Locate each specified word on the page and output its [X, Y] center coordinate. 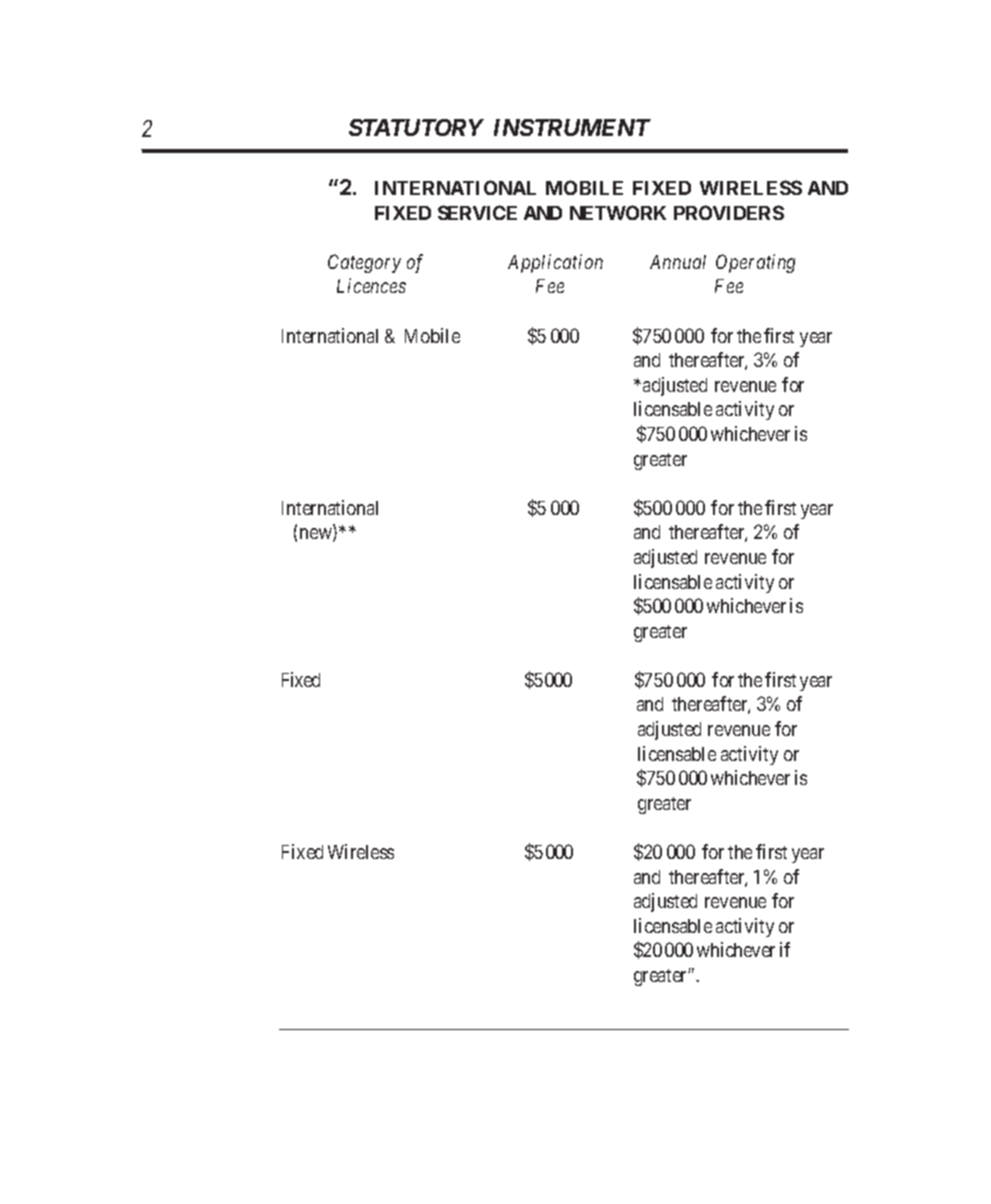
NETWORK [618, 212]
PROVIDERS [729, 212]
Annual [678, 262]
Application [555, 263]
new [317, 535]
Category [364, 263]
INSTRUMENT [572, 127]
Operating [755, 263]
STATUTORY [416, 127]
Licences [371, 286]
